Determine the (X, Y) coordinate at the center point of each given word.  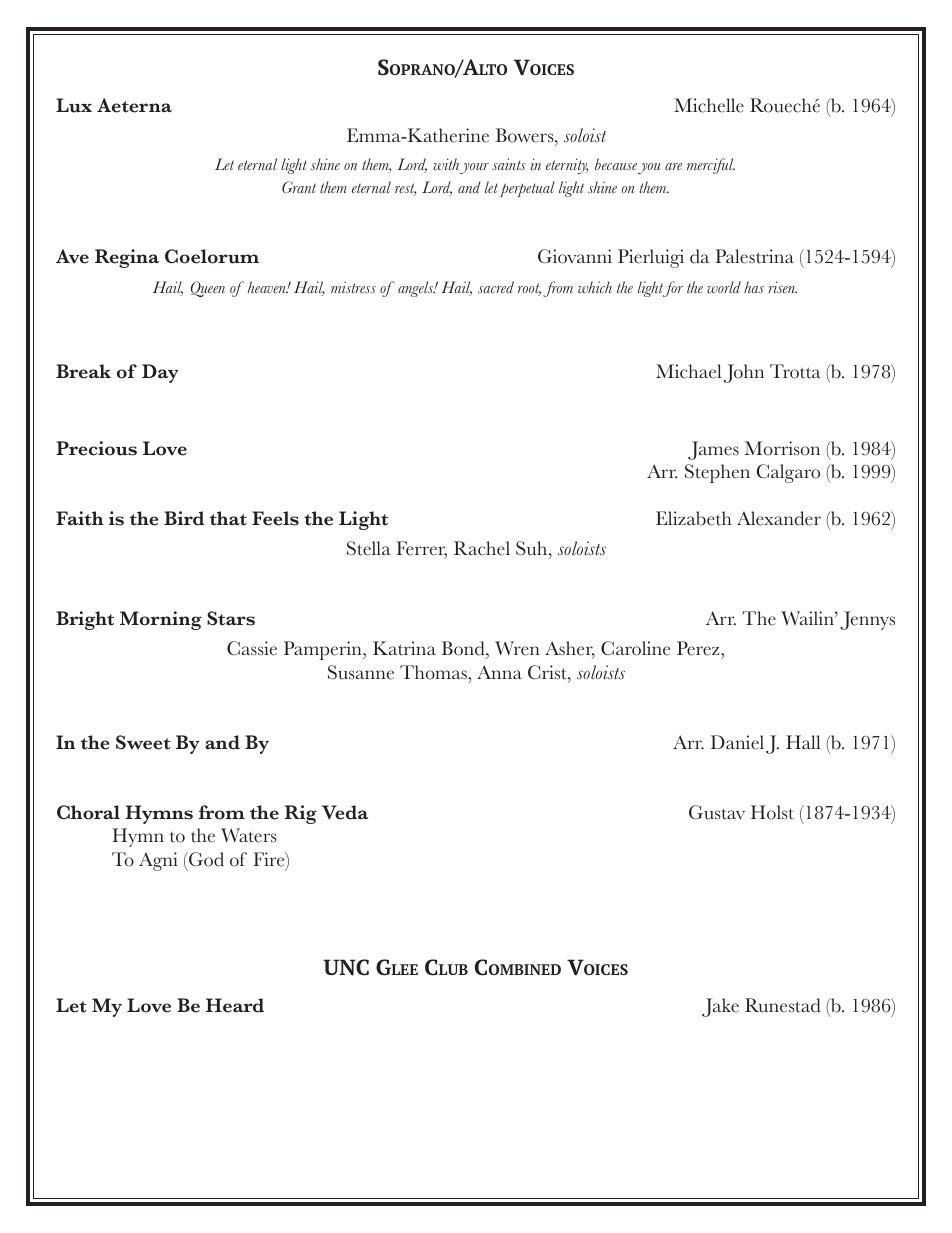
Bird (184, 518)
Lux (74, 105)
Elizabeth (694, 518)
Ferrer (421, 549)
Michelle (709, 105)
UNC (346, 967)
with (446, 164)
